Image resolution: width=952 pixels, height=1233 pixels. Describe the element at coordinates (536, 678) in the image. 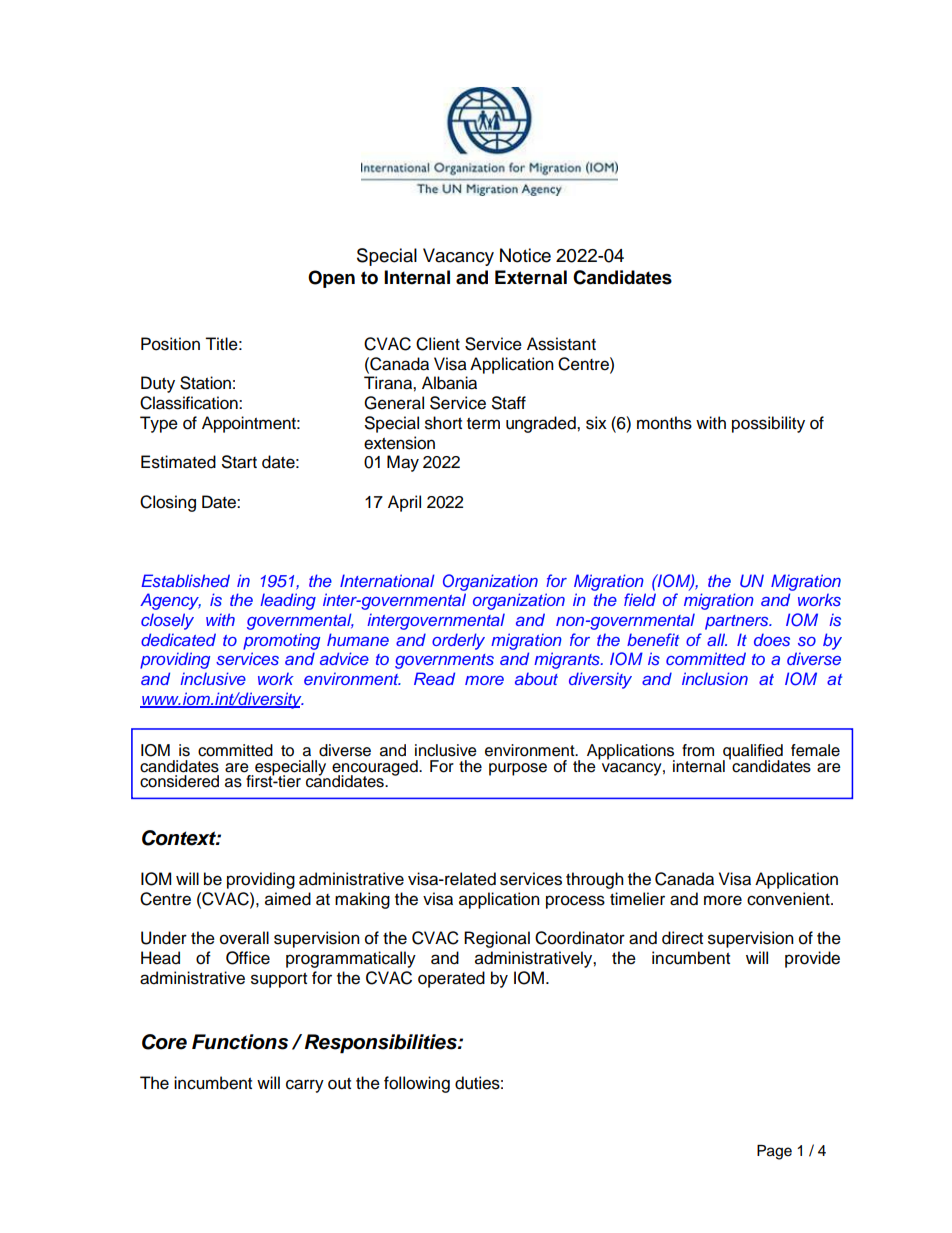

I see `about` at that location.
